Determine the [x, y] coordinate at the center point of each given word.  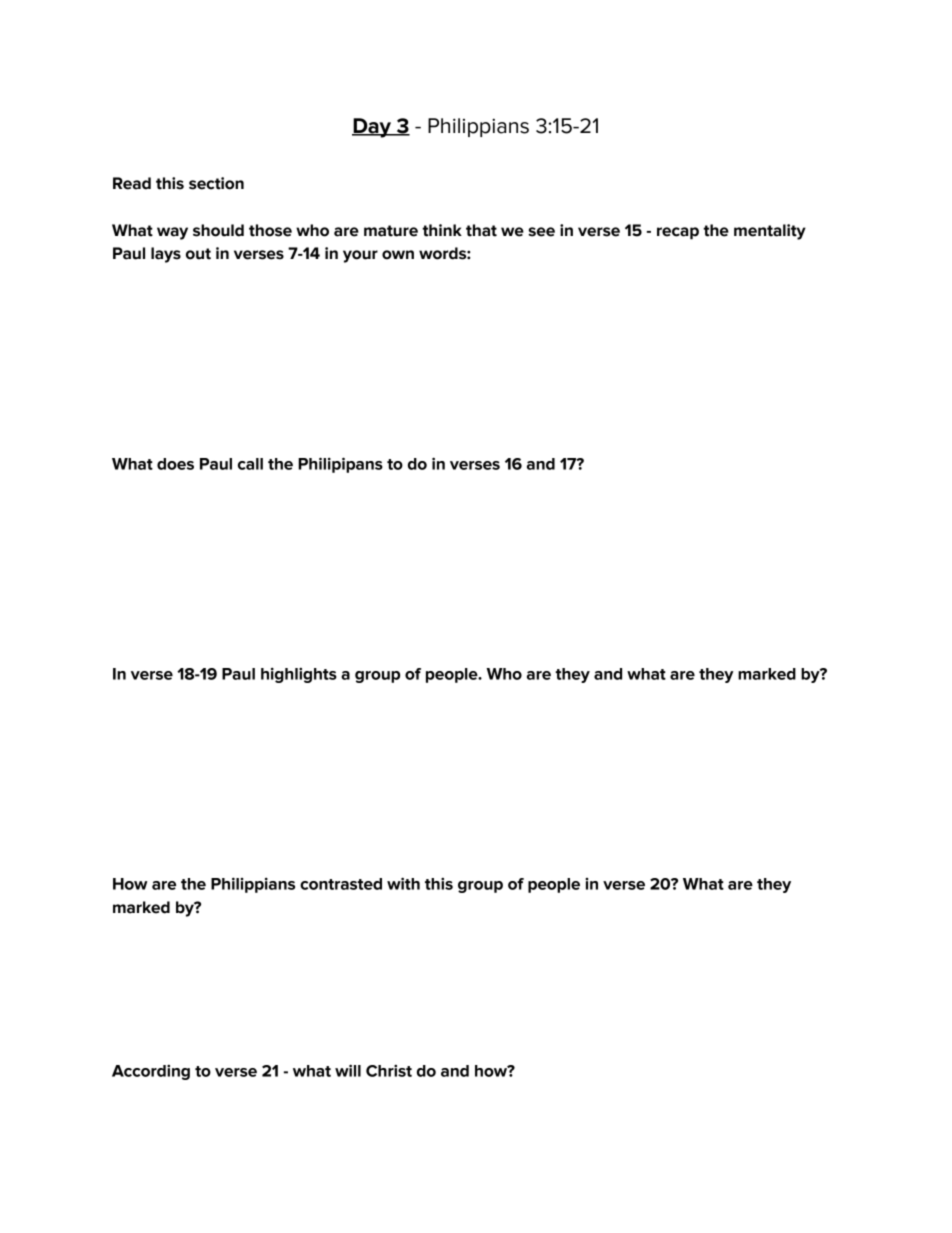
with [403, 883]
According [151, 1072]
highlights [299, 675]
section [216, 183]
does [175, 464]
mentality [770, 232]
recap [678, 233]
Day [373, 128]
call [250, 464]
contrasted [341, 884]
